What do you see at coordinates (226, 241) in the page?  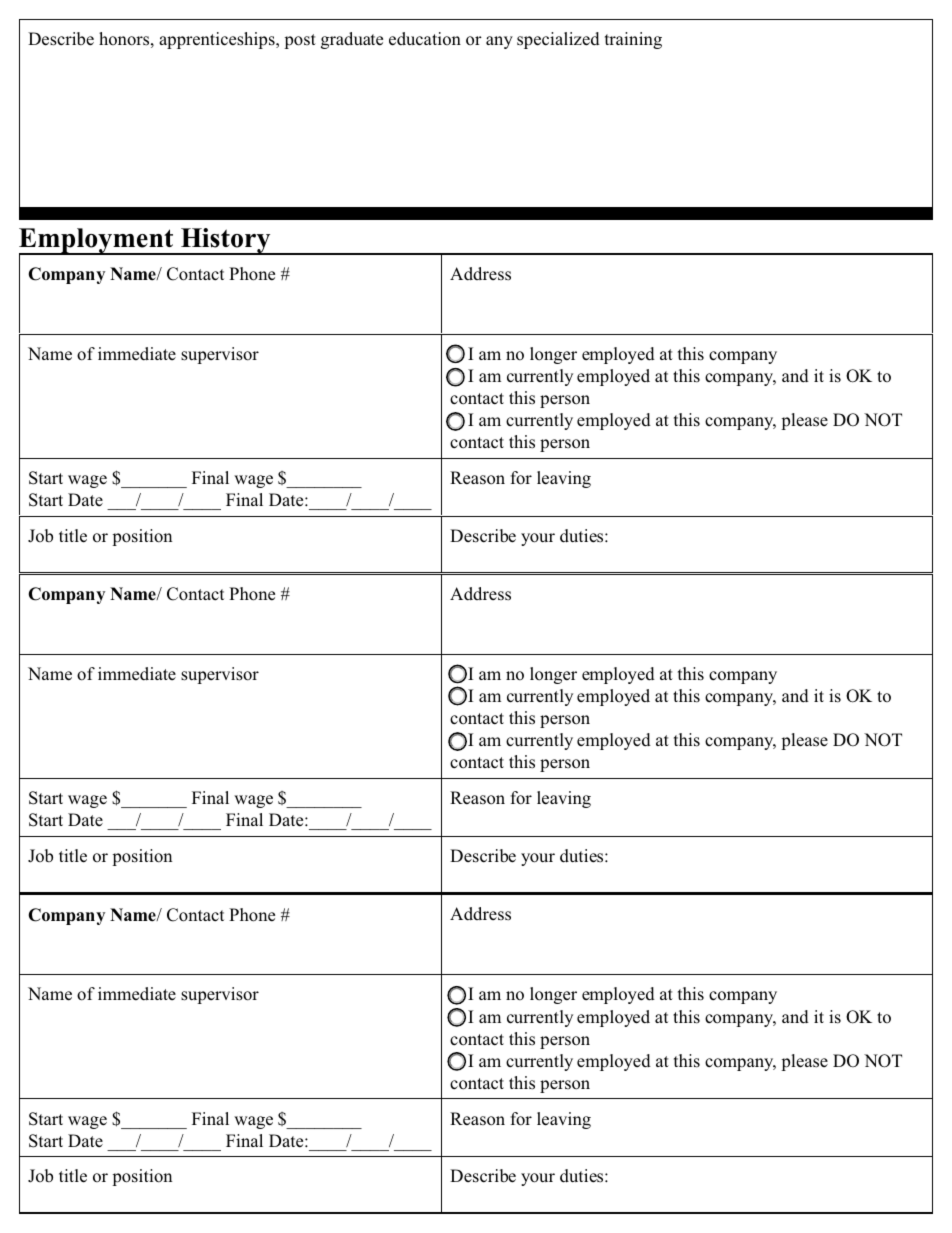 I see `History` at bounding box center [226, 241].
